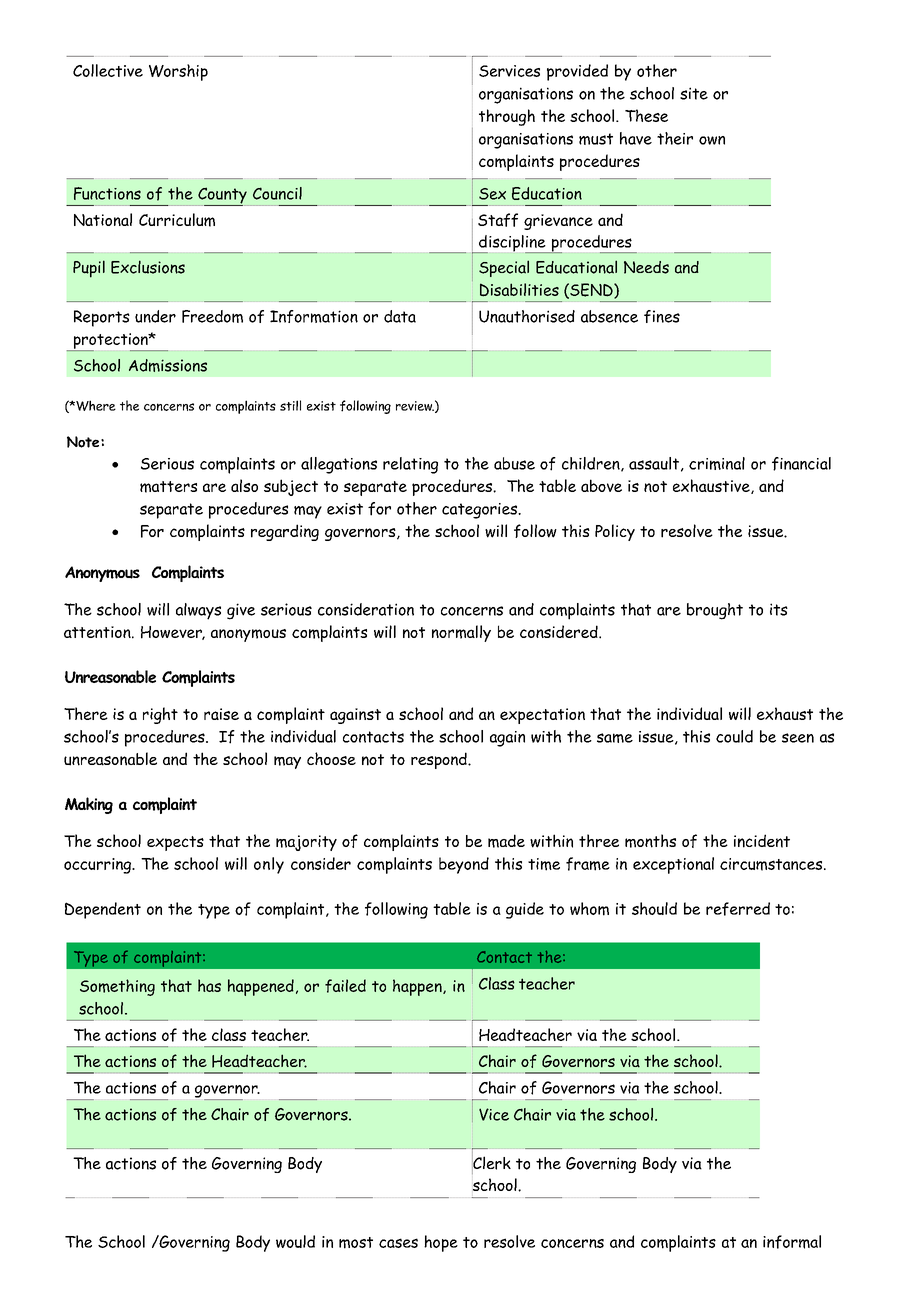 This screenshot has height=1308, width=924. What do you see at coordinates (198, 611) in the screenshot?
I see `always` at bounding box center [198, 611].
